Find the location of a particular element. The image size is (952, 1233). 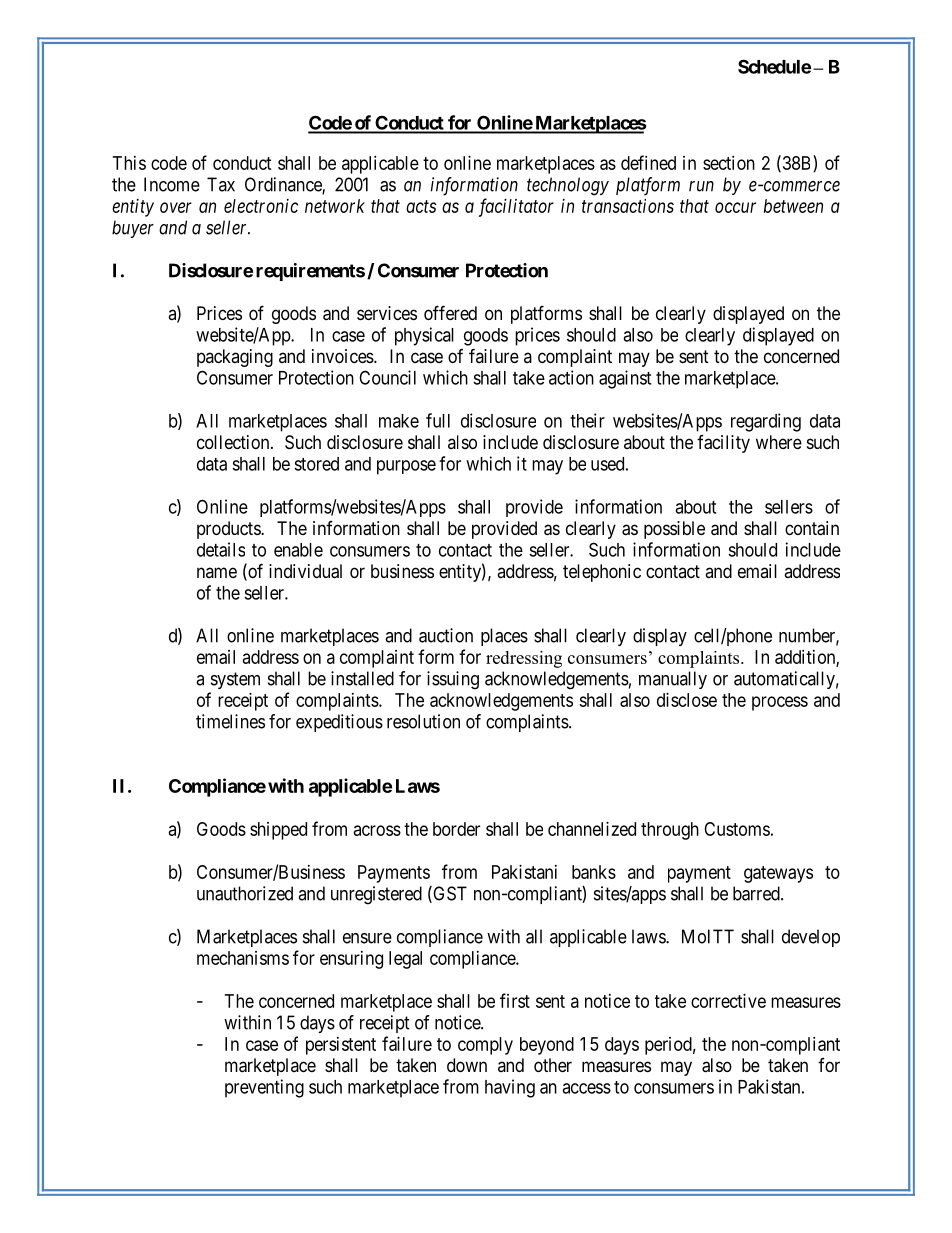

barred is located at coordinates (757, 893).
